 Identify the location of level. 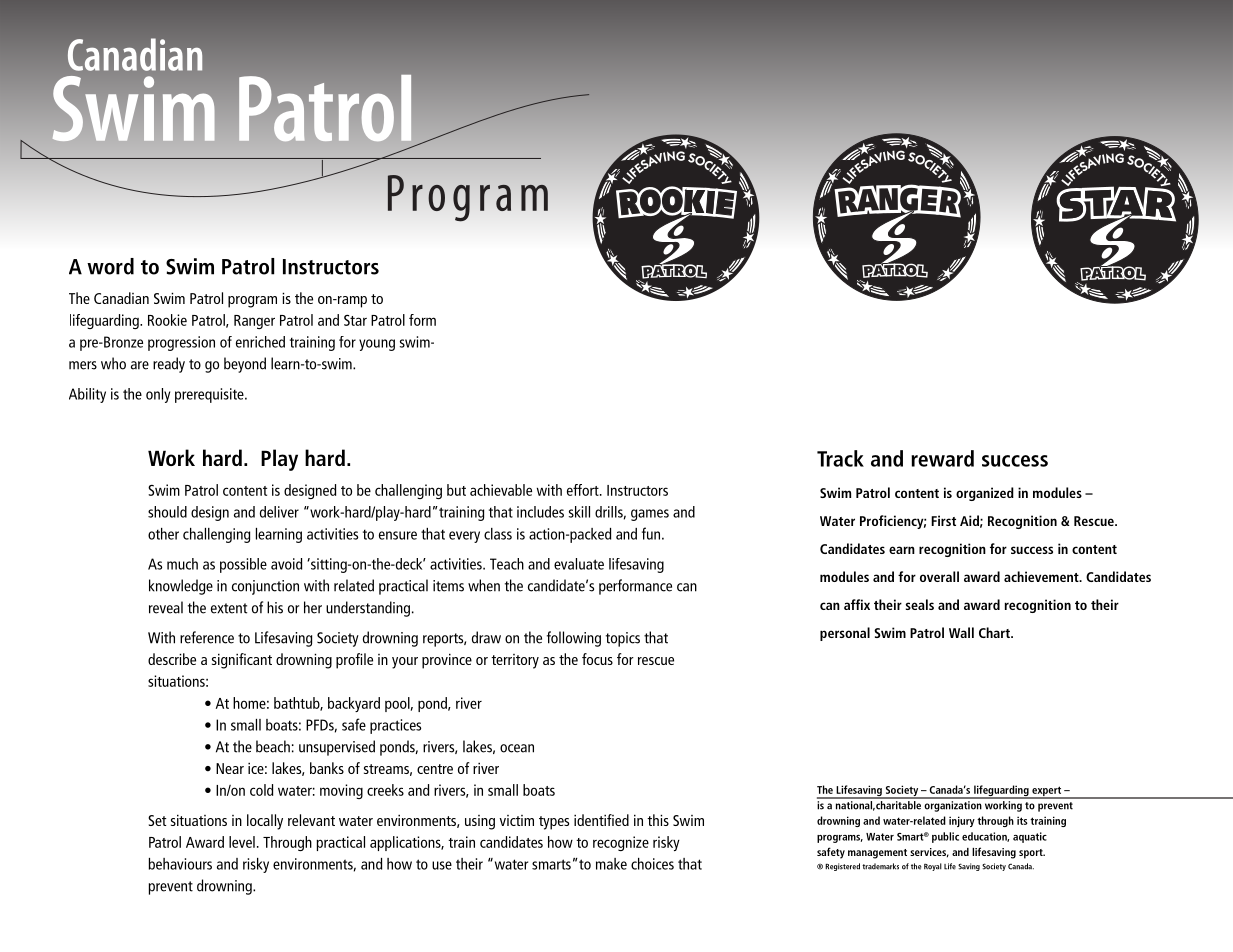
(242, 842).
